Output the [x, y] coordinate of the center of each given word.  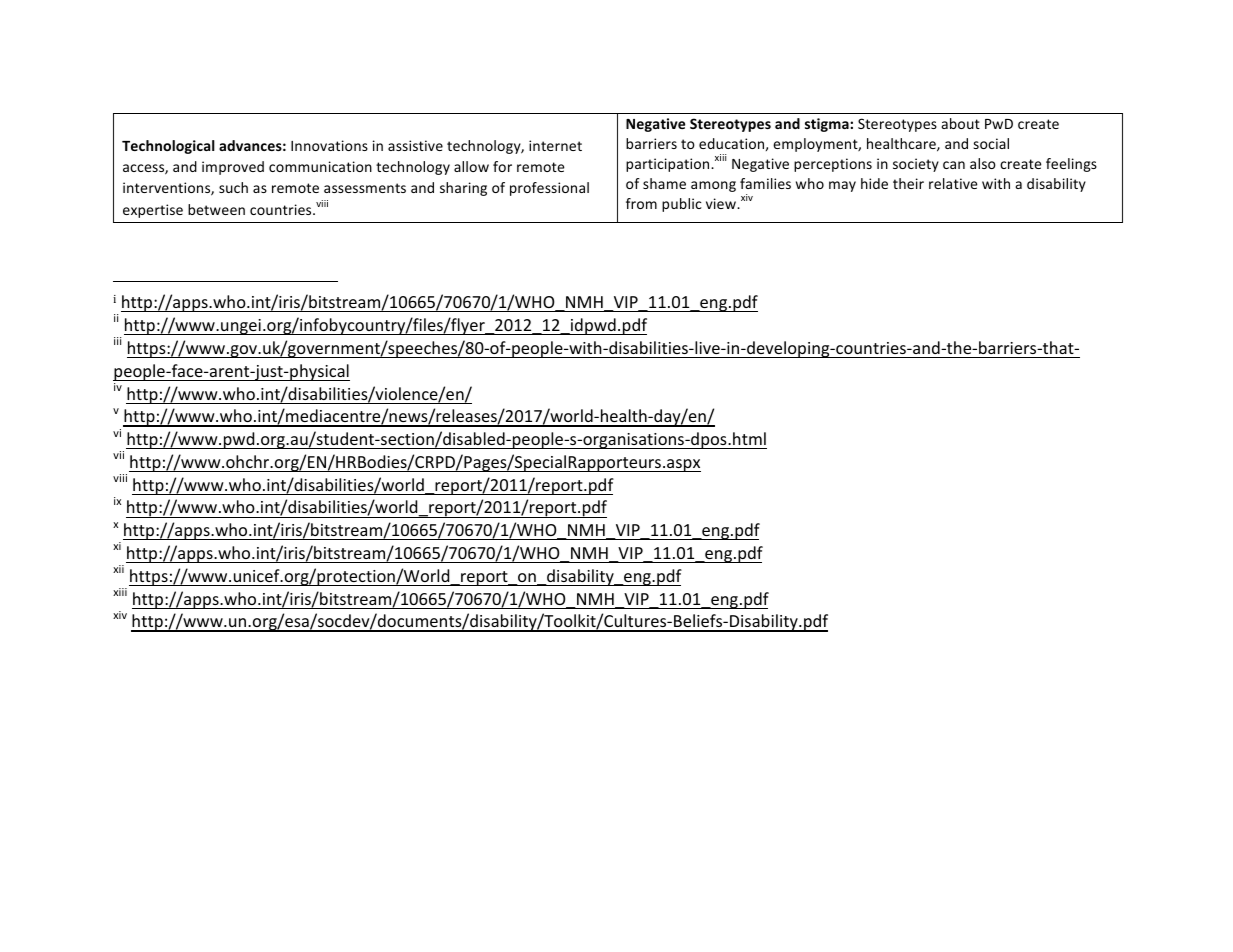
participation [669, 165]
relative [953, 183]
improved [233, 168]
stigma [828, 125]
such [233, 187]
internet [555, 145]
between [216, 209]
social [991, 143]
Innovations [329, 145]
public [682, 205]
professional [549, 189]
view [722, 203]
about [961, 123]
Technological [168, 147]
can [954, 165]
